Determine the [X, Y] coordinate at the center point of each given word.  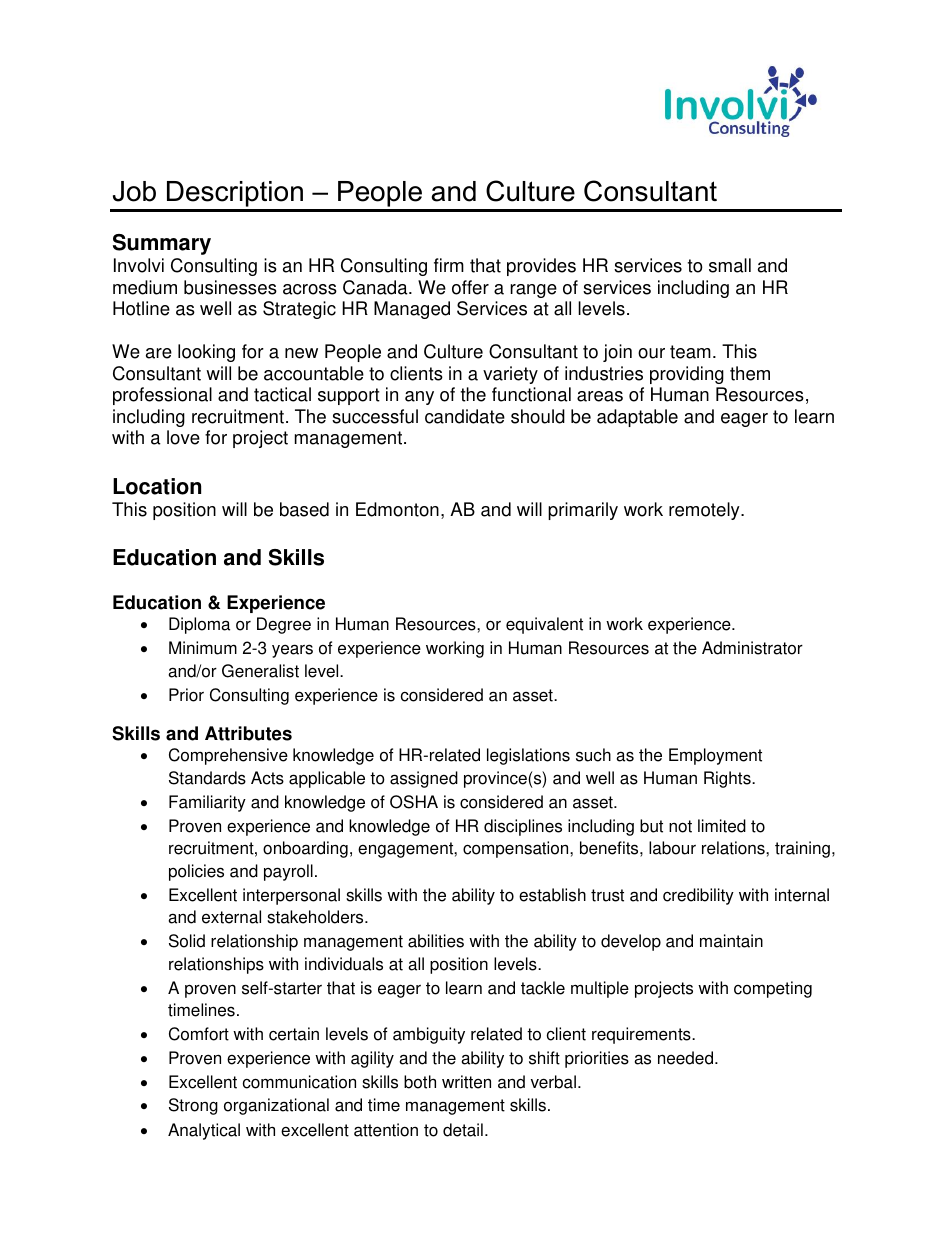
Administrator [752, 648]
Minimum [203, 648]
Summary [162, 244]
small [730, 265]
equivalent [544, 625]
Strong [193, 1106]
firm [449, 265]
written [466, 1082]
